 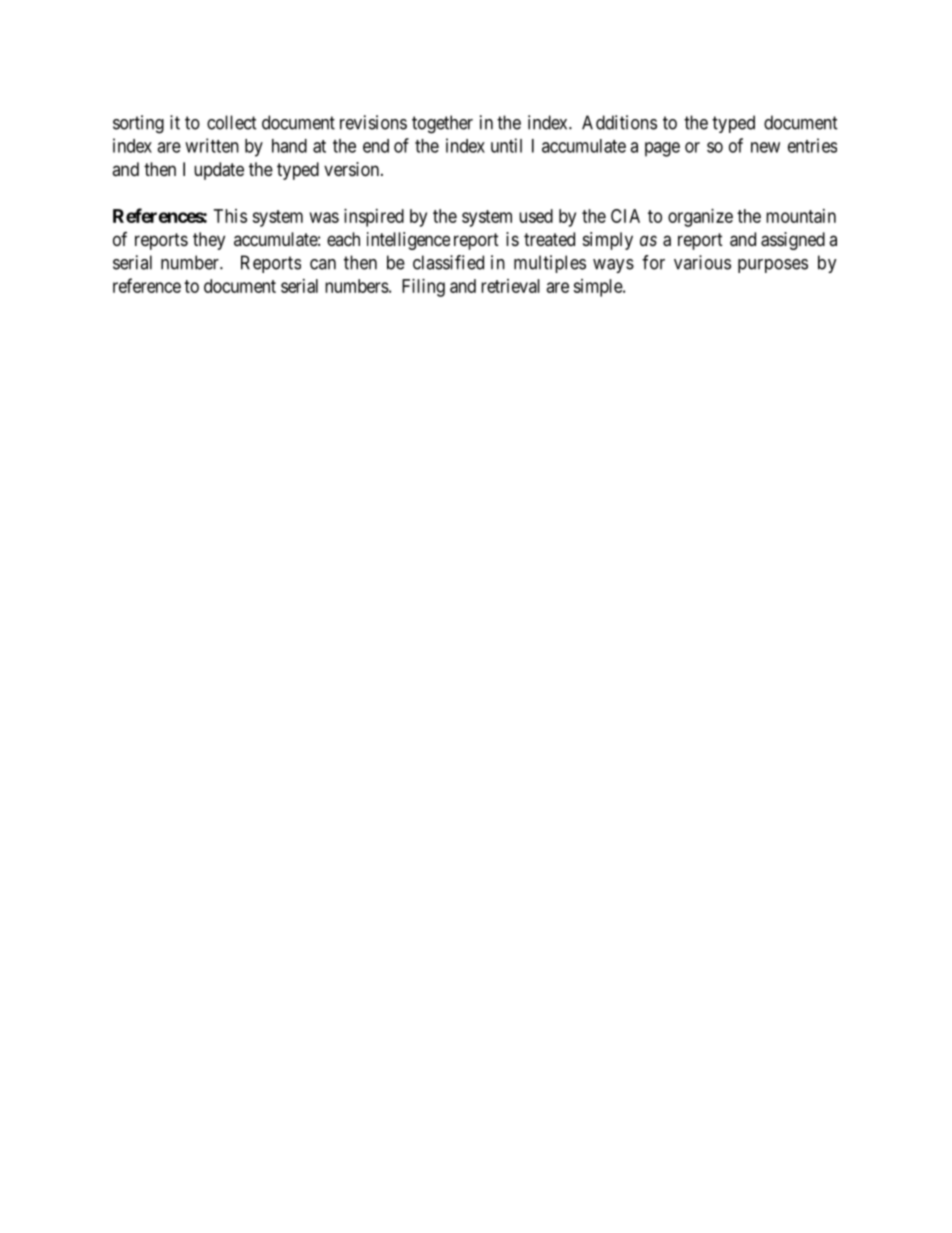 I want to click on version, so click(x=353, y=169).
